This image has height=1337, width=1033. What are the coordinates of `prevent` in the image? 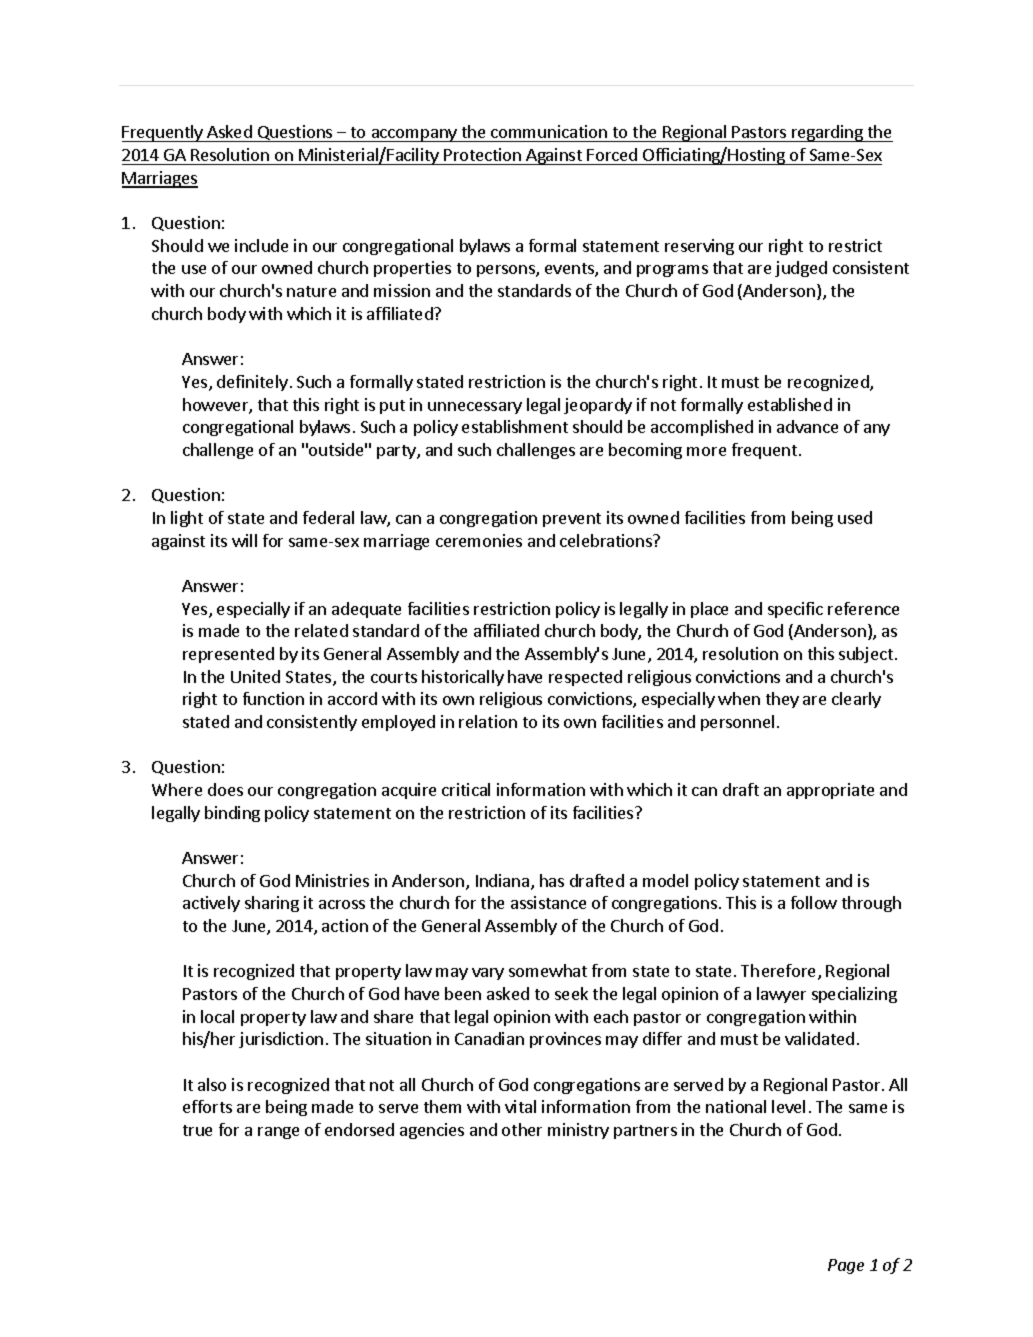 It's located at (572, 520).
